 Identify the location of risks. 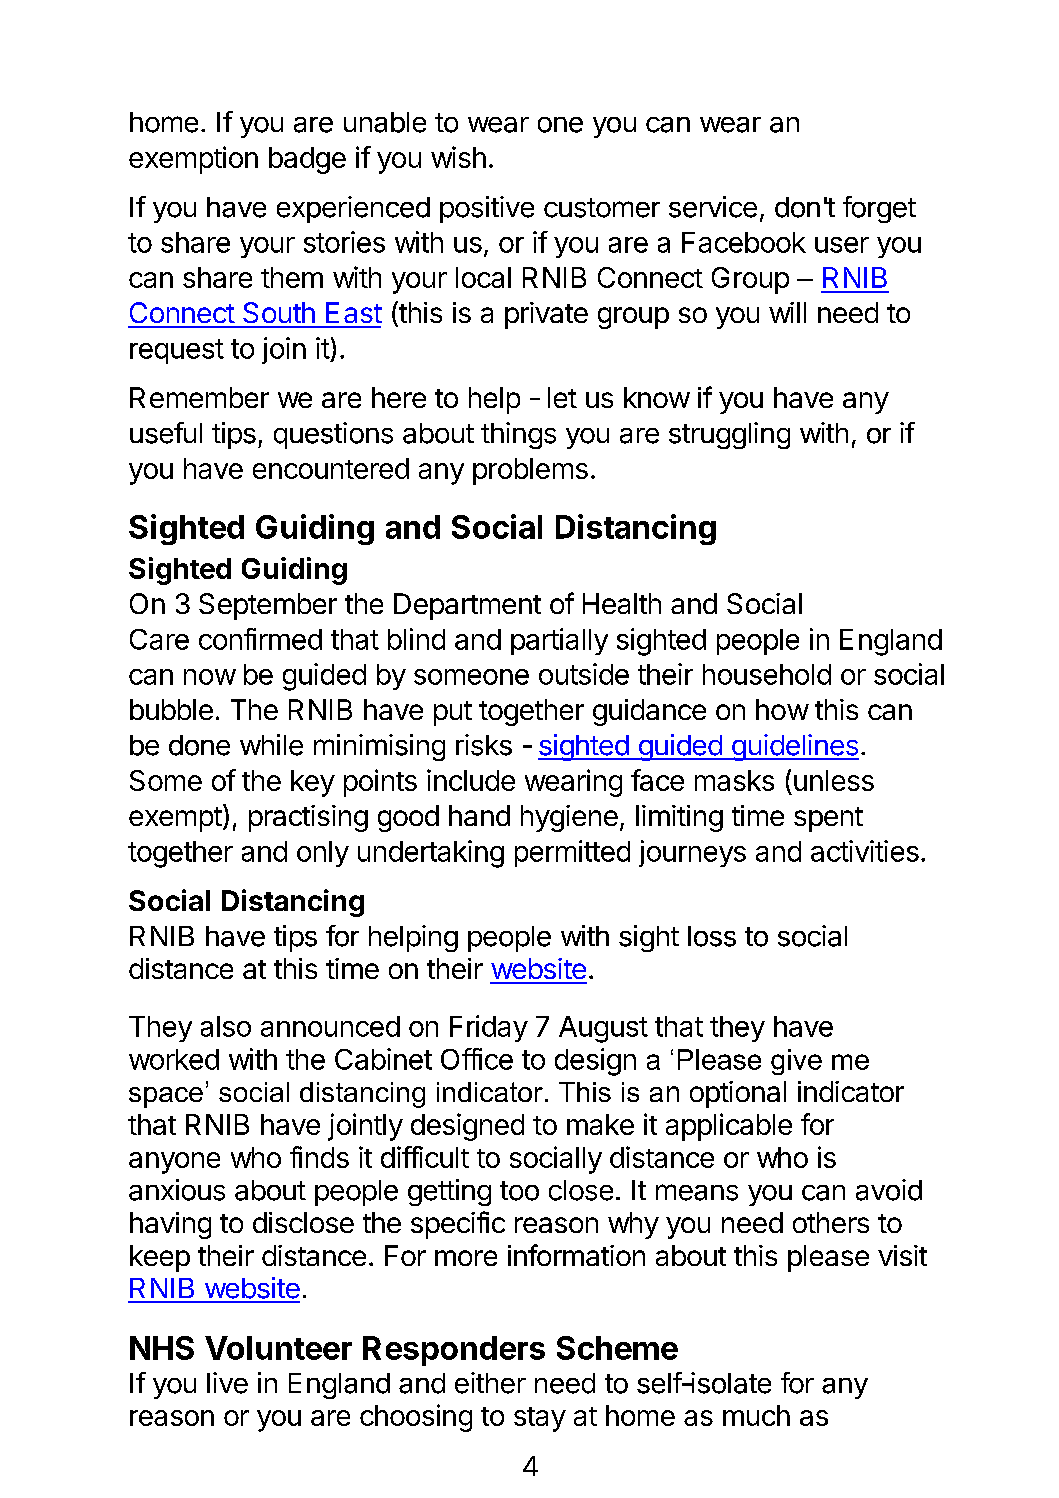
(484, 745).
